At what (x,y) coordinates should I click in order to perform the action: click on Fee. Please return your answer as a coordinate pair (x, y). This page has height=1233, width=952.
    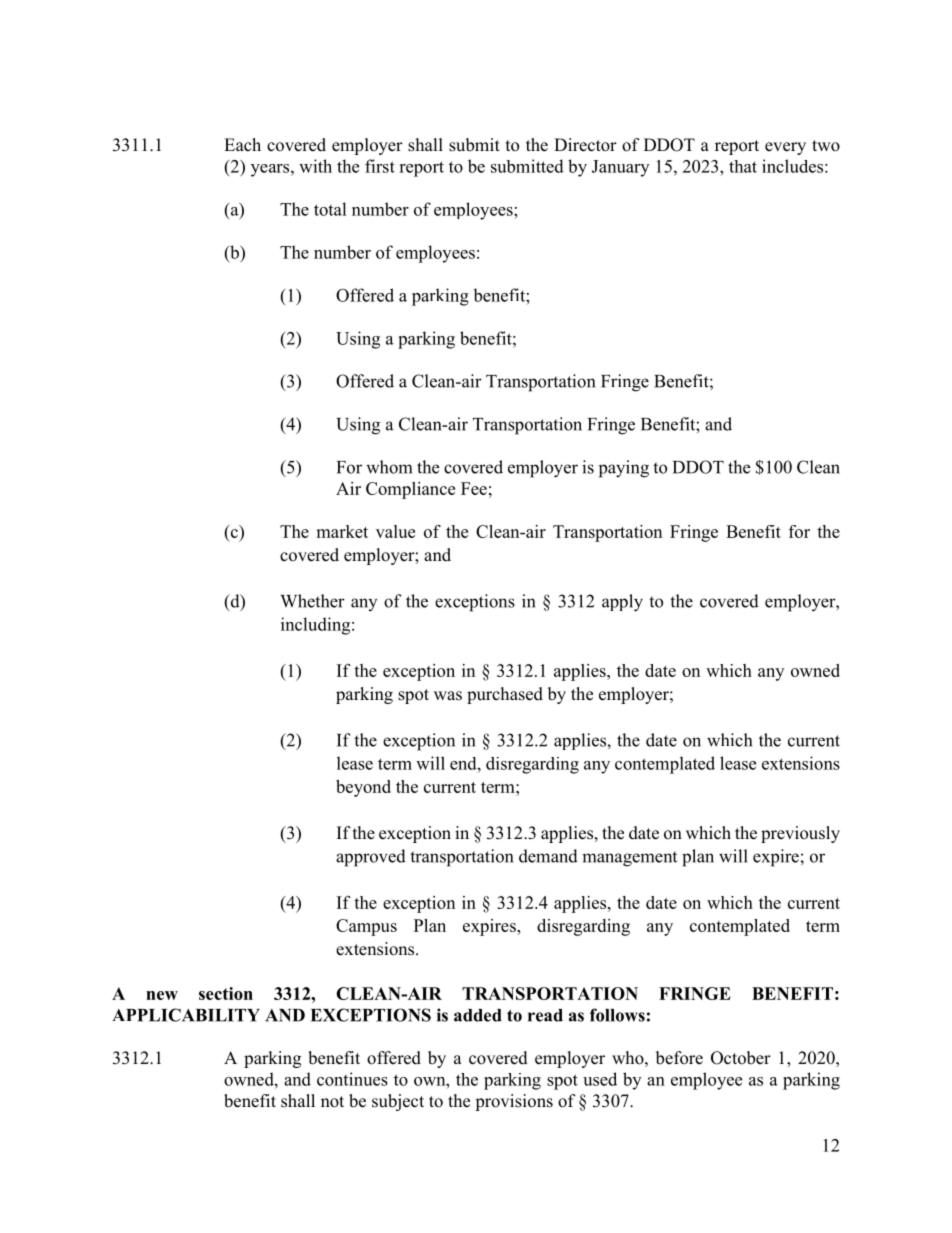
    Looking at the image, I should click on (474, 488).
